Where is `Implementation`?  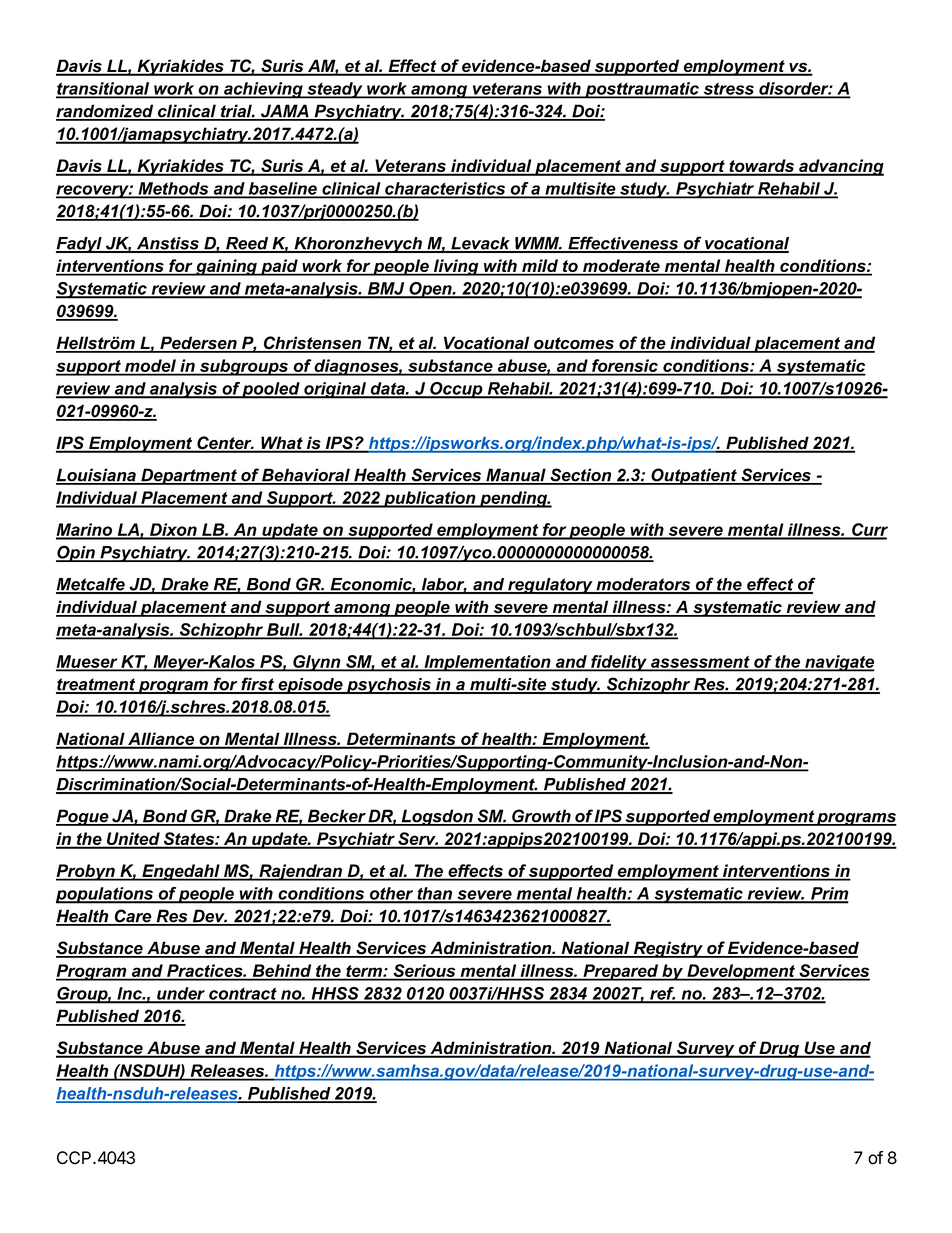
Implementation is located at coordinates (487, 663).
